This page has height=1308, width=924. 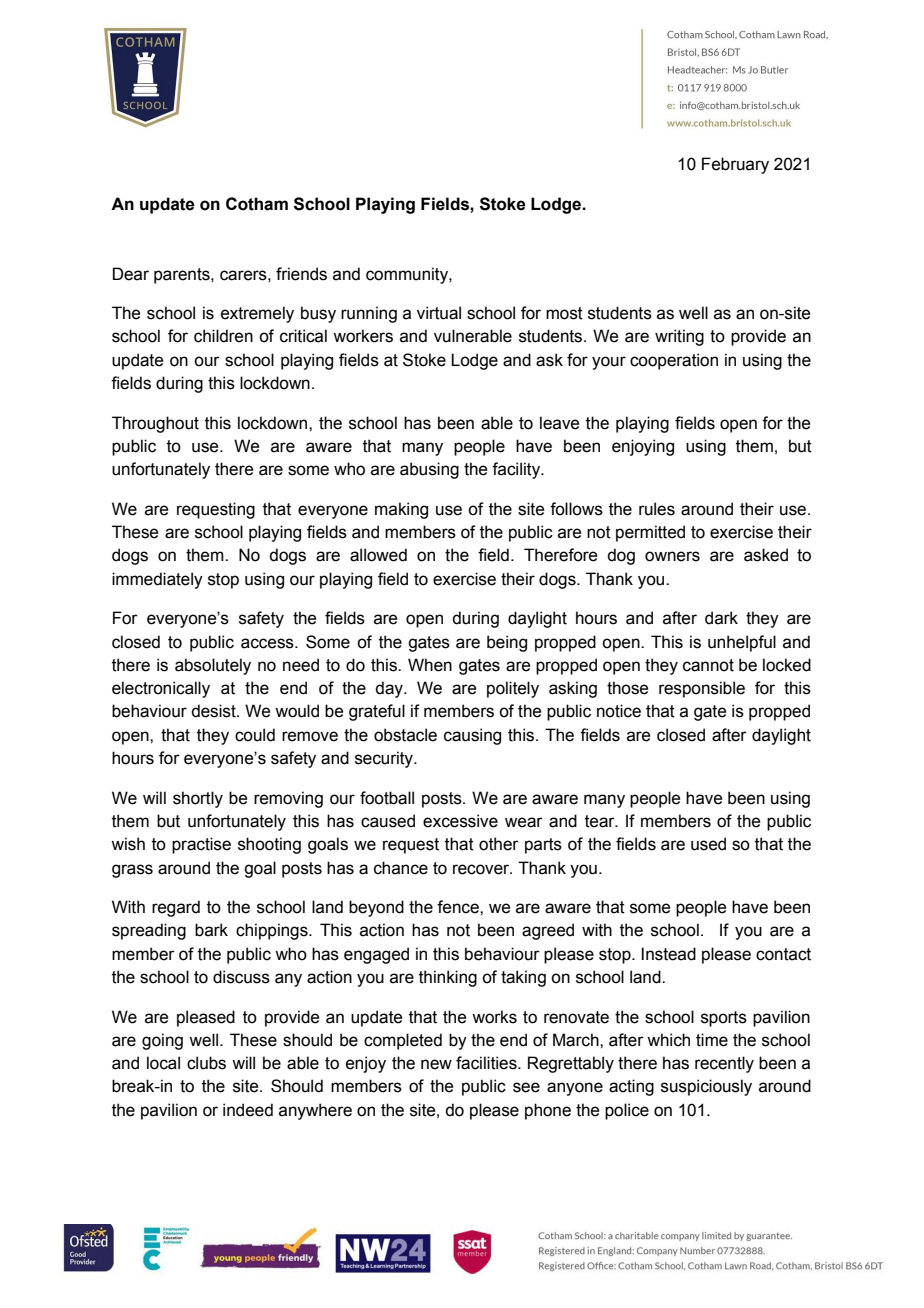 What do you see at coordinates (439, 313) in the page?
I see `virtual` at bounding box center [439, 313].
